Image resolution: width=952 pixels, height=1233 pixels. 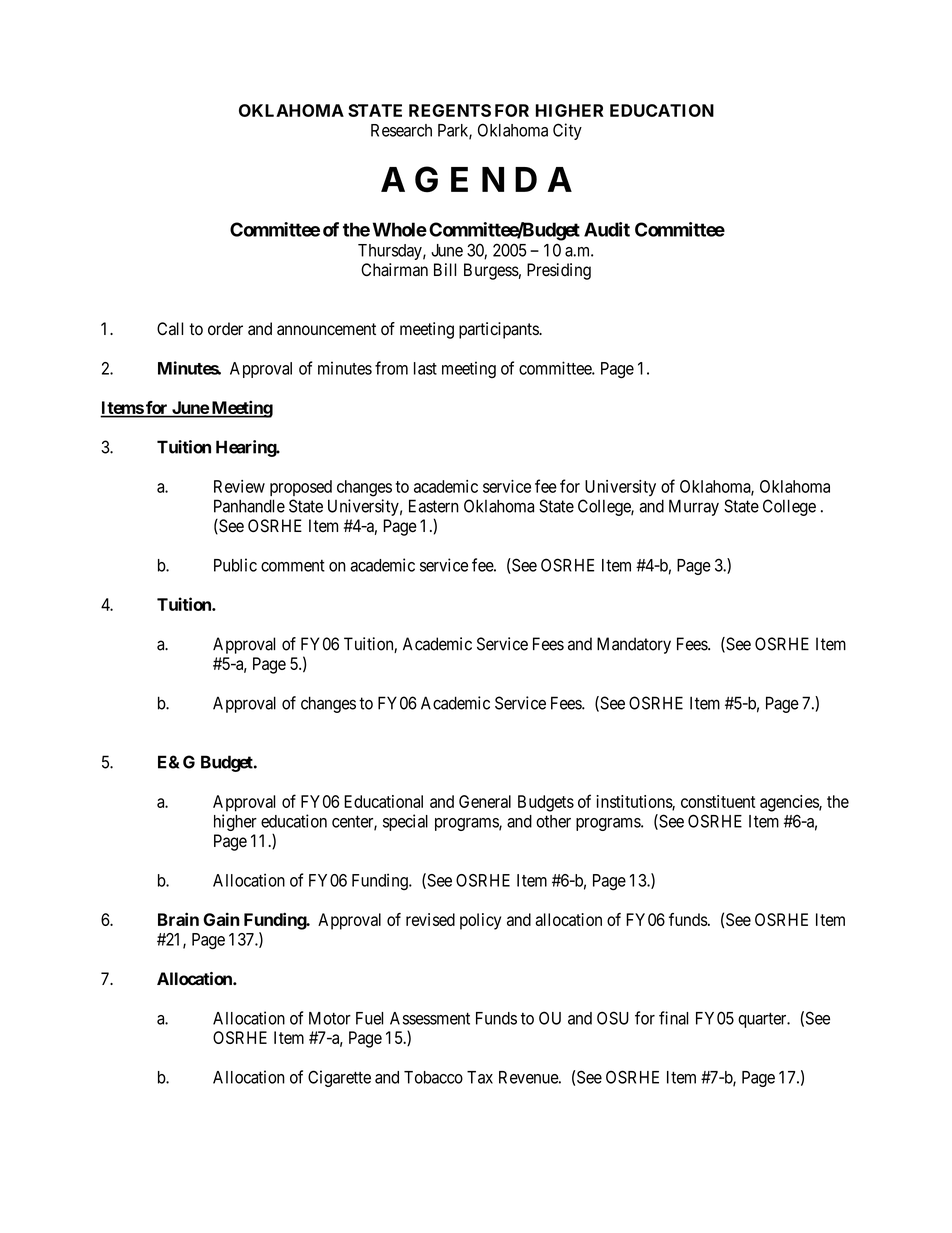 What do you see at coordinates (235, 565) in the document?
I see `Public` at bounding box center [235, 565].
